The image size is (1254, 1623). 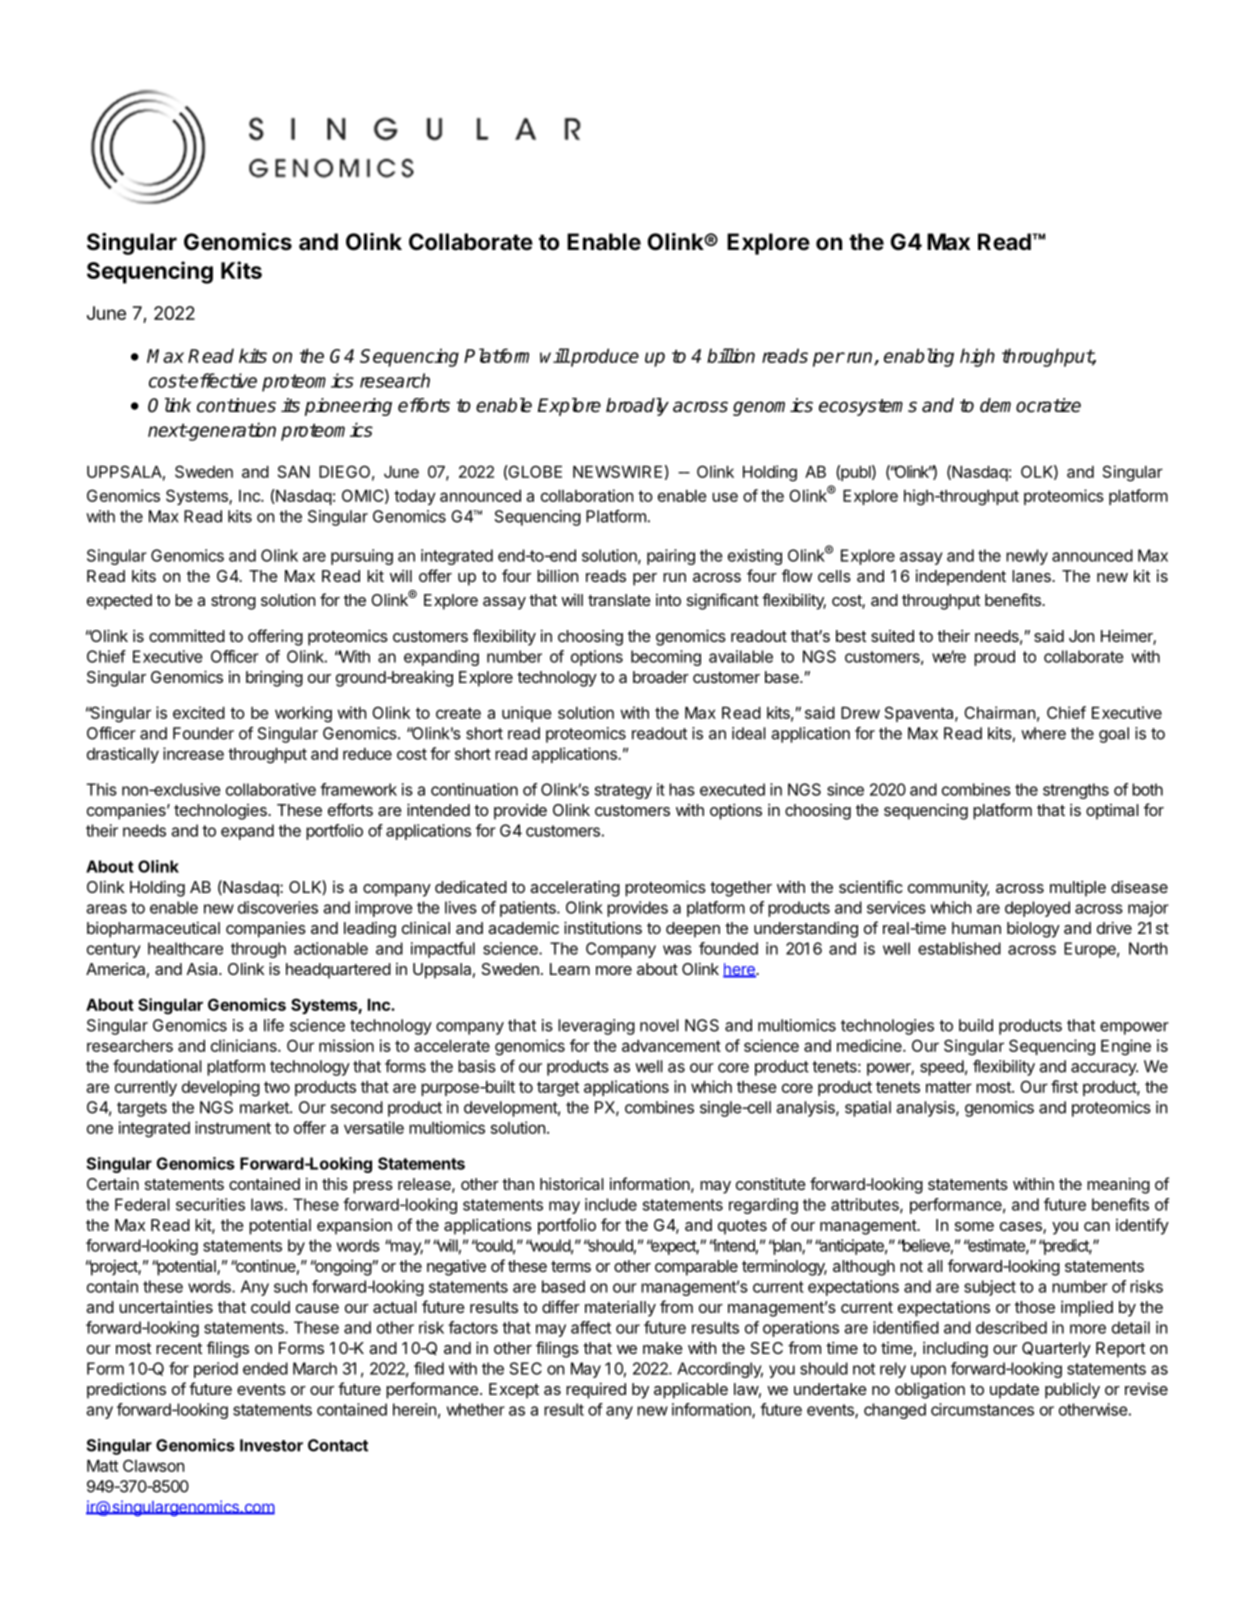 What do you see at coordinates (348, 407) in the document?
I see `pioneering` at bounding box center [348, 407].
